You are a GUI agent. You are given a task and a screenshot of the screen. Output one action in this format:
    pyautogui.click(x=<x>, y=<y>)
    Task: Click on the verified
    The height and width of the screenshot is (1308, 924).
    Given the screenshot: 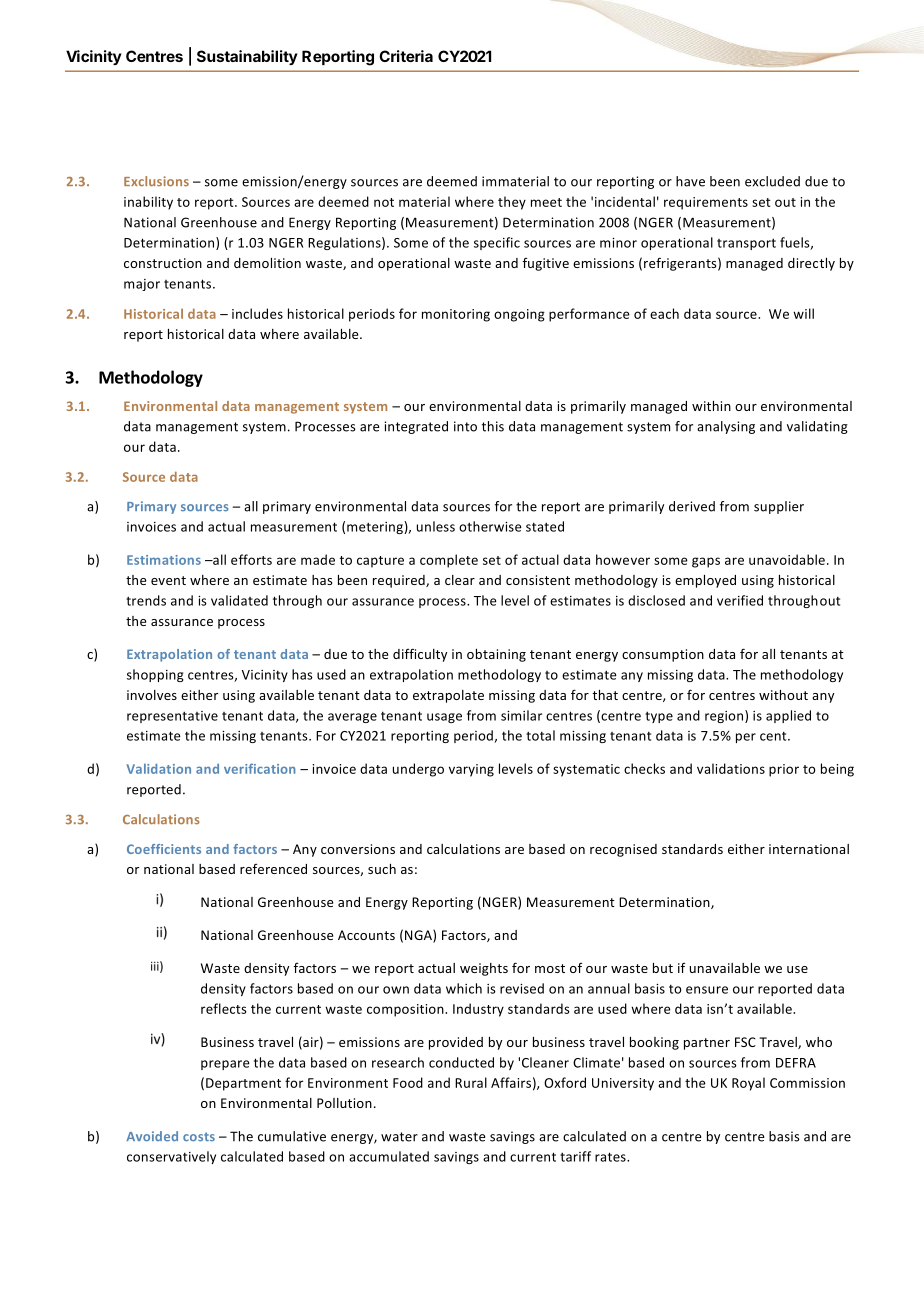 What is the action you would take?
    pyautogui.click(x=740, y=600)
